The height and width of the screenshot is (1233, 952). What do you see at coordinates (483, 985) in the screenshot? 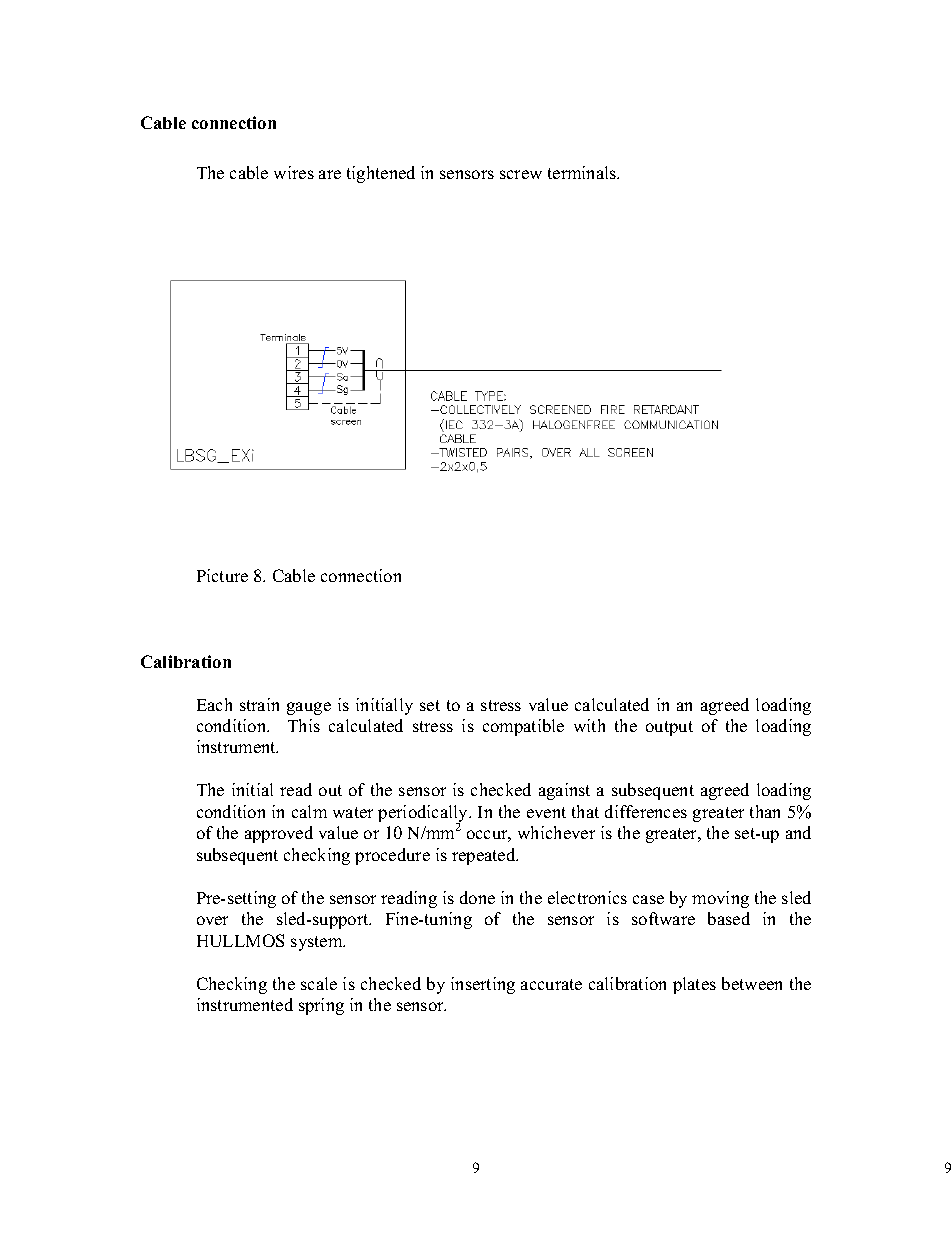
I see `inserting` at bounding box center [483, 985].
